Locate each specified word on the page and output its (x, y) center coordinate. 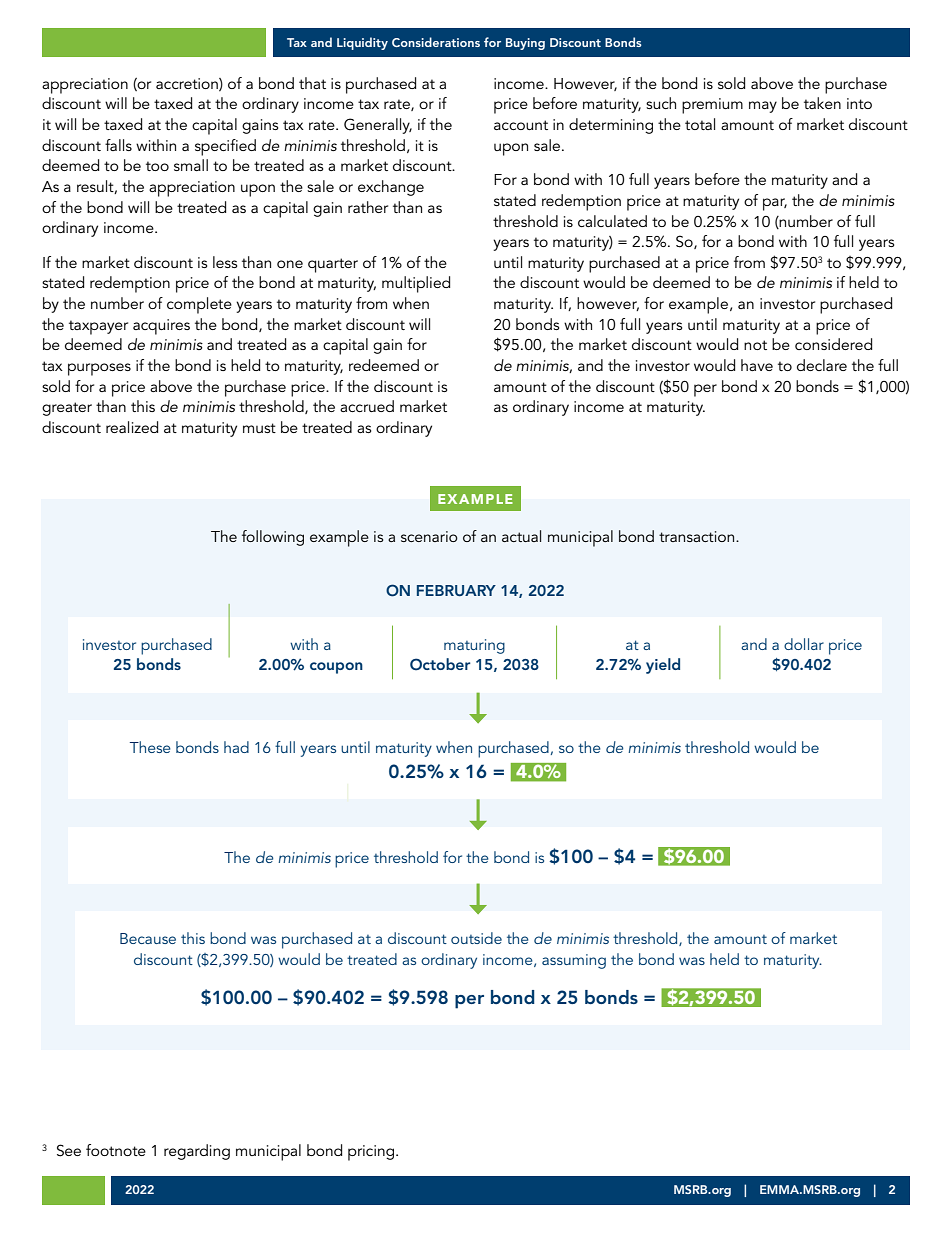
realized (132, 427)
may (763, 107)
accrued (367, 406)
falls (118, 145)
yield (663, 666)
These (150, 747)
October (440, 664)
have (757, 365)
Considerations (436, 42)
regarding (197, 1152)
